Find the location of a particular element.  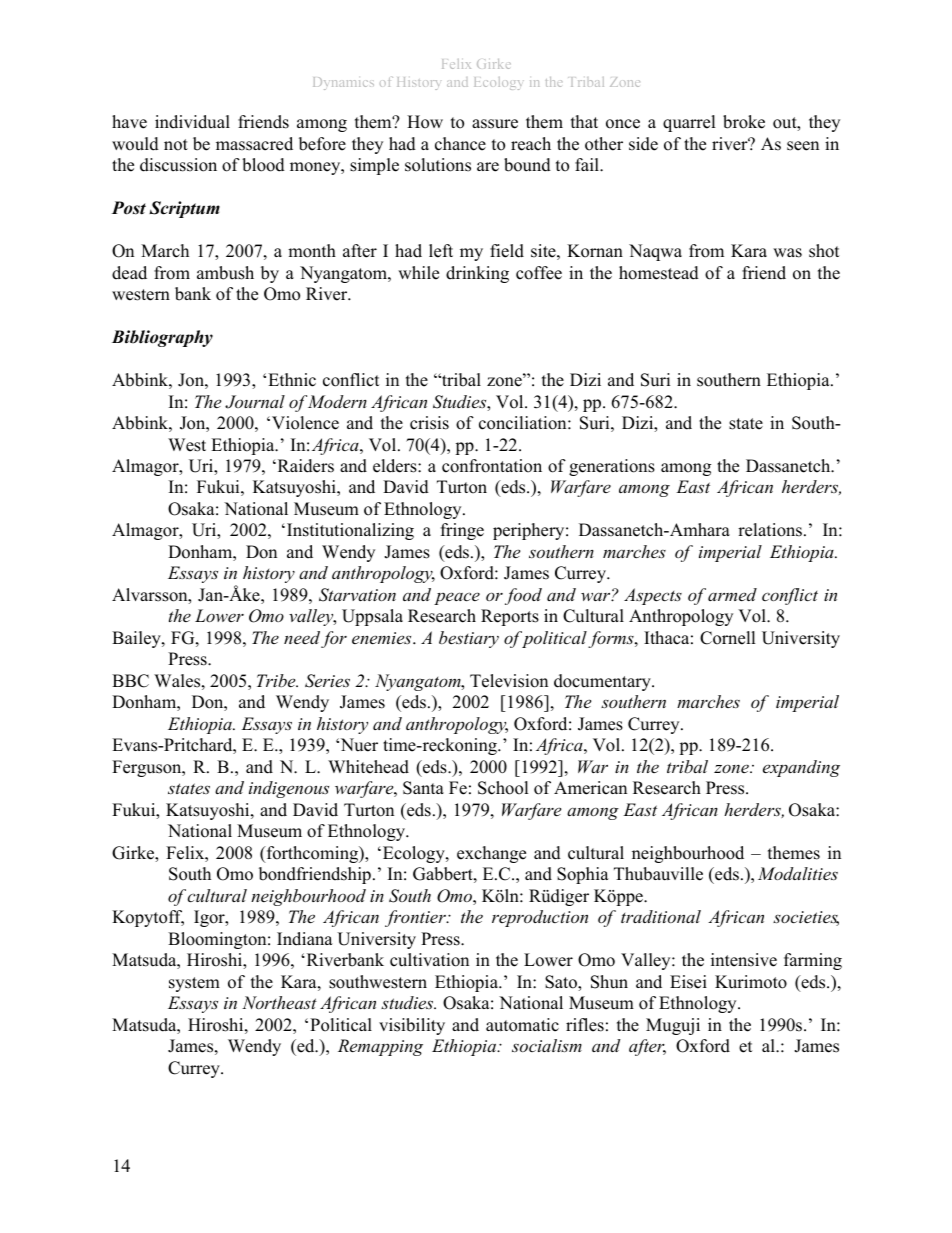

drinking is located at coordinates (477, 274).
